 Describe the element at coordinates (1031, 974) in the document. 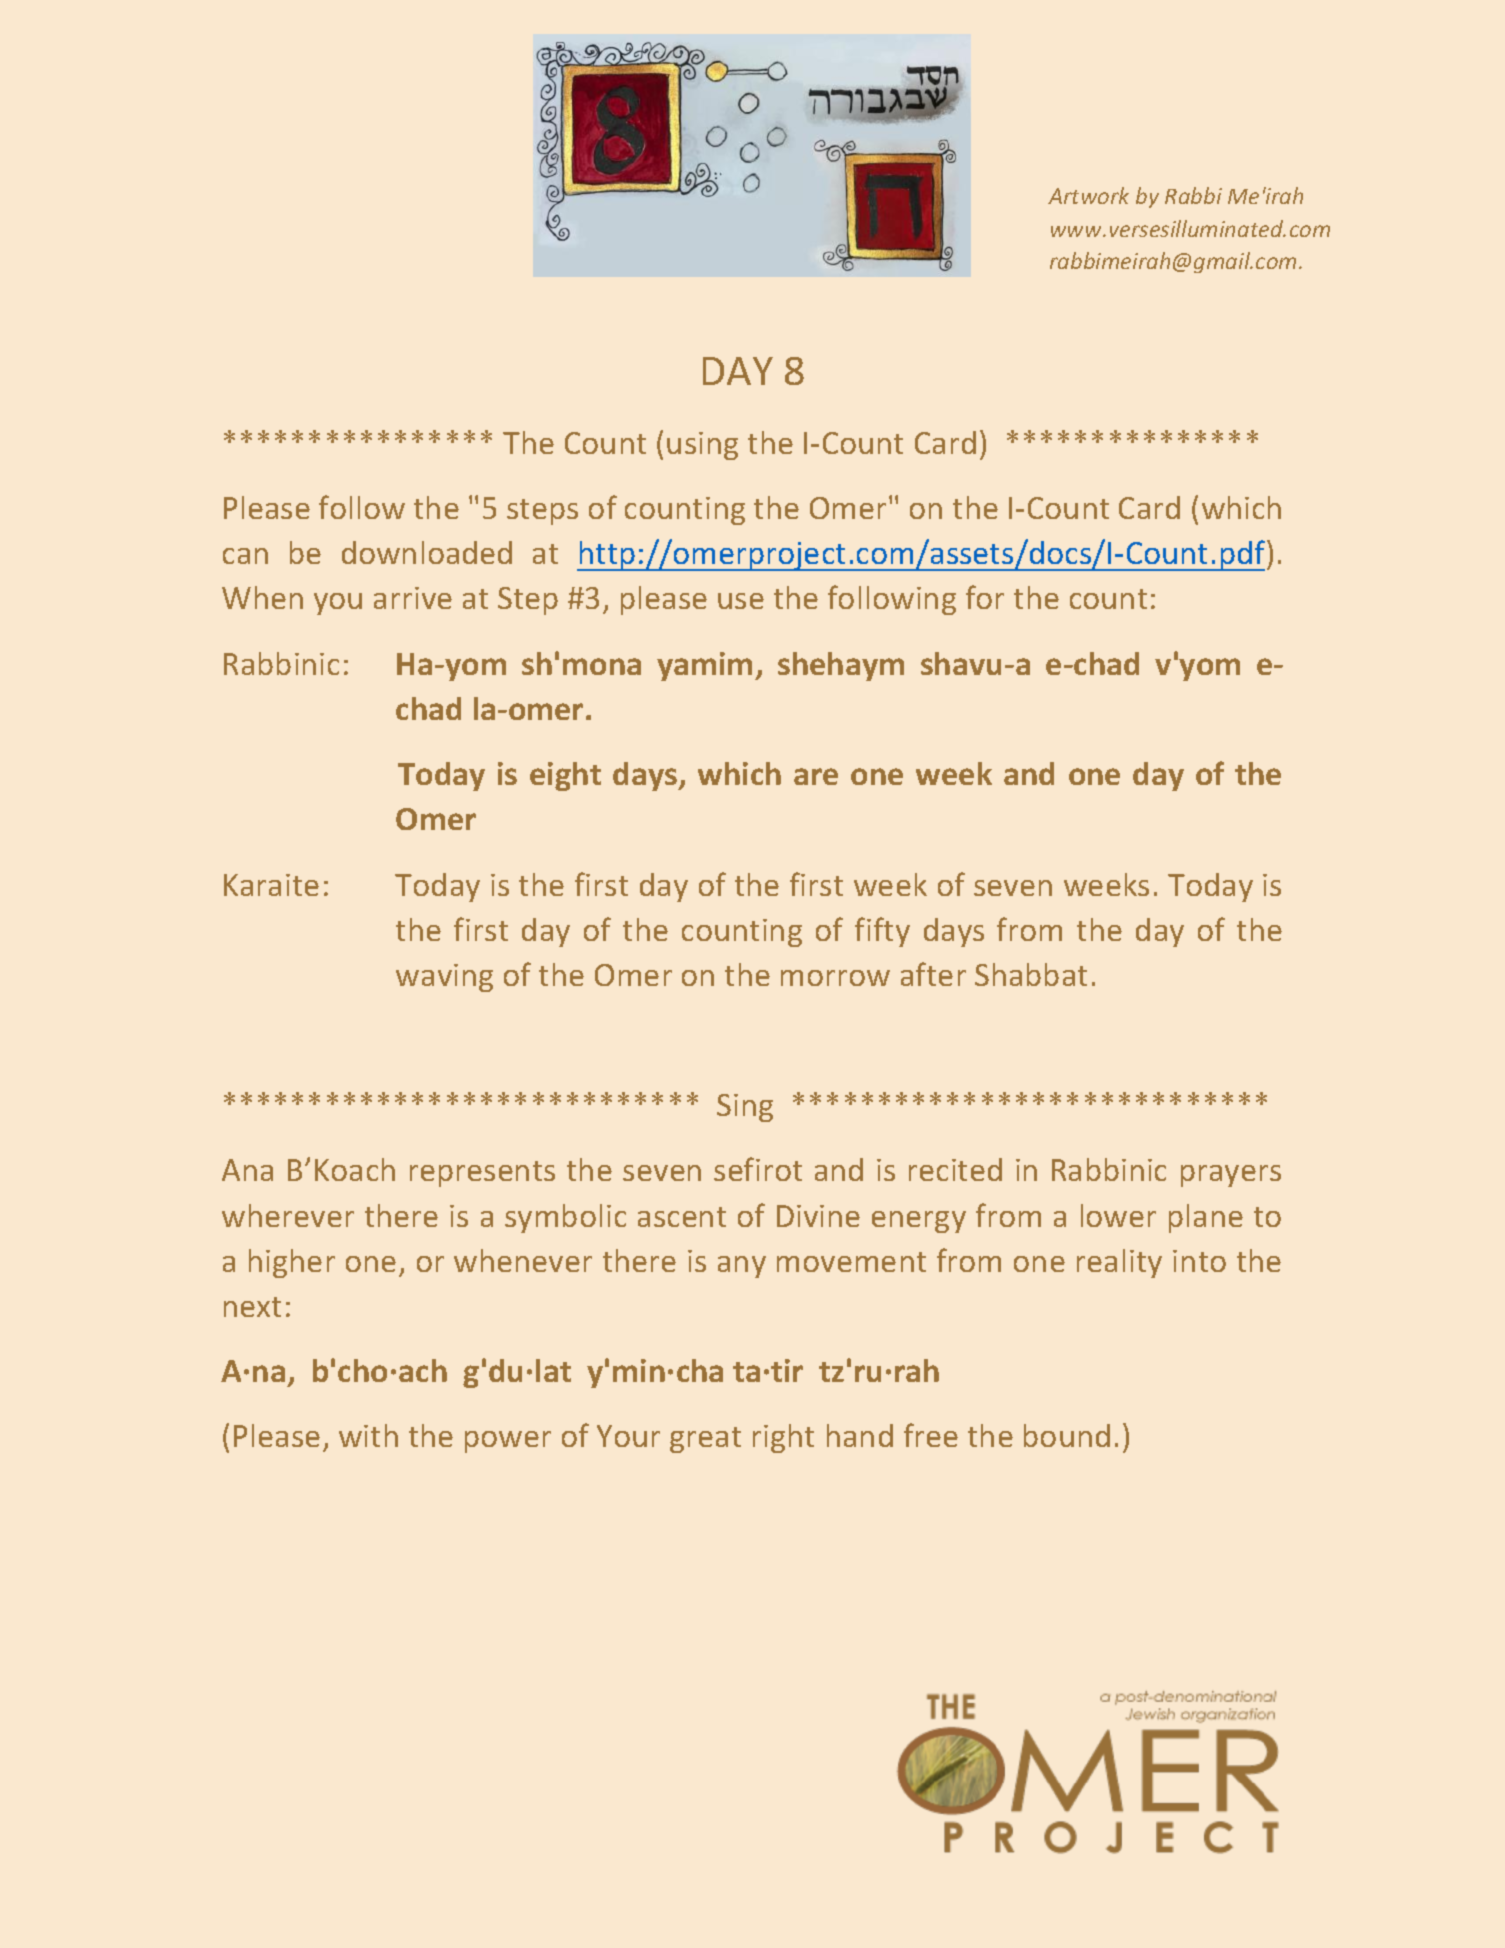

I see `Shabbat` at that location.
